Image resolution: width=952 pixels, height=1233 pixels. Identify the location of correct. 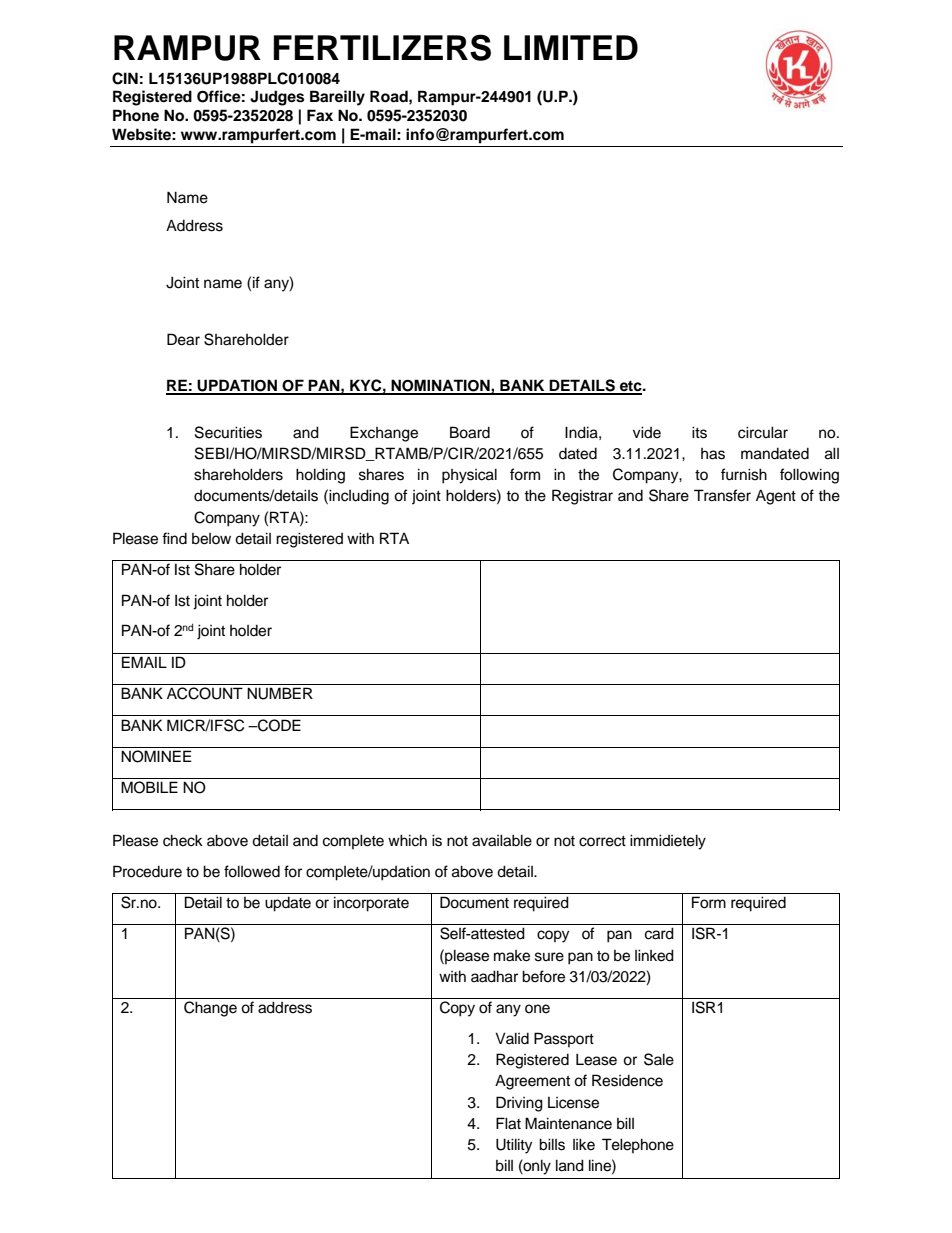
(602, 841).
